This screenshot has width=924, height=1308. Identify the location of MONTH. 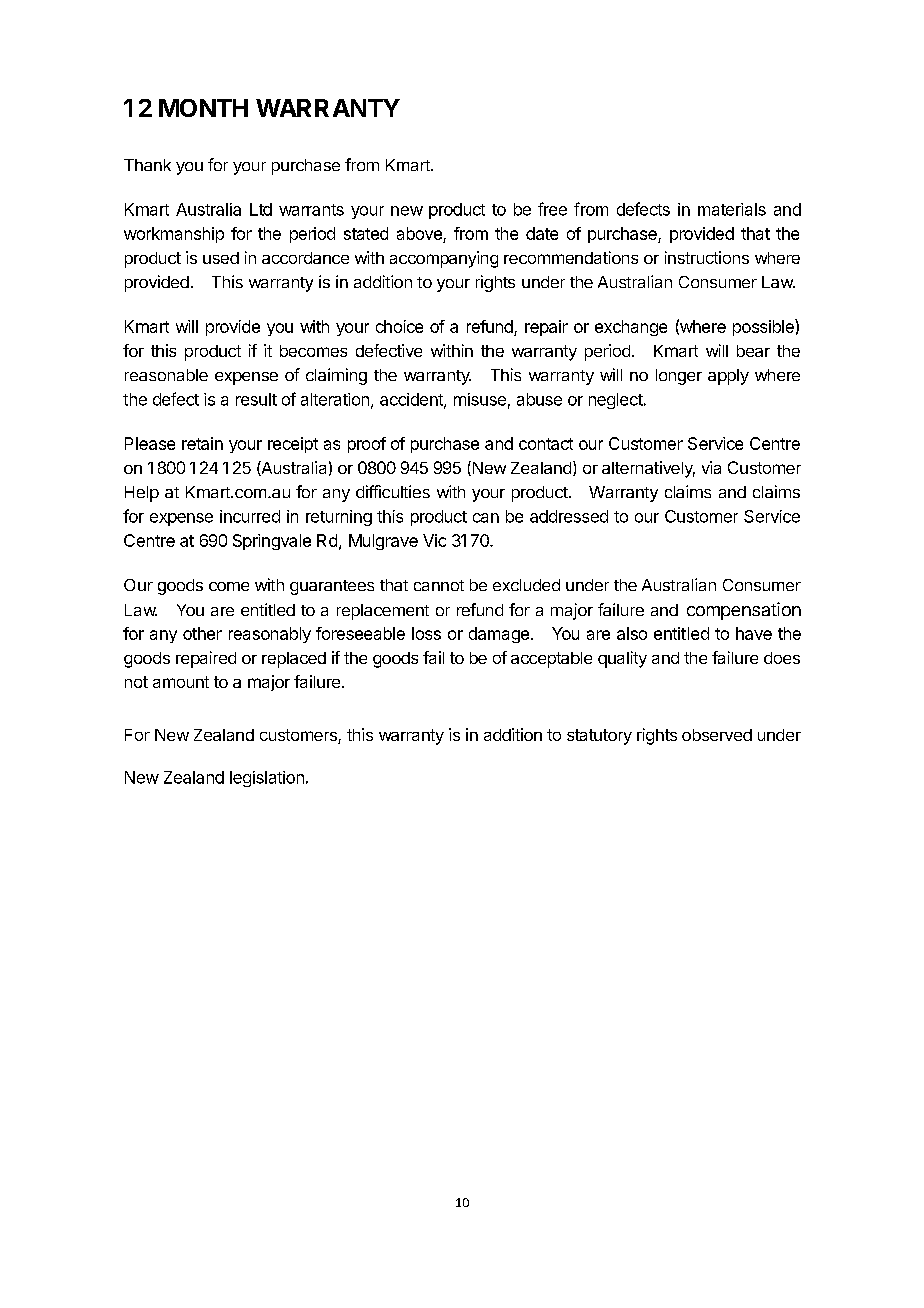
(203, 108).
